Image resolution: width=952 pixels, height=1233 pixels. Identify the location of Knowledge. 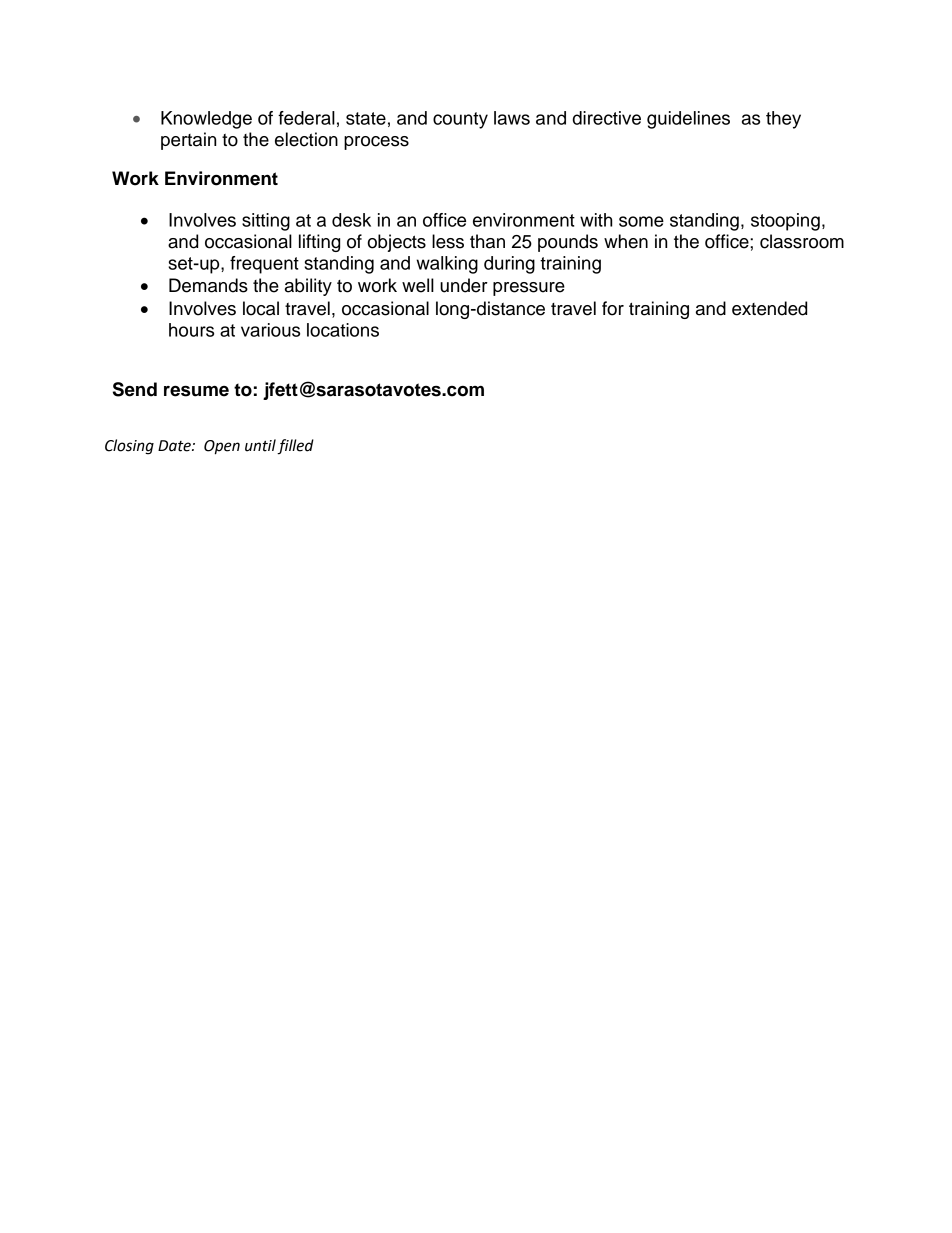
(206, 120).
